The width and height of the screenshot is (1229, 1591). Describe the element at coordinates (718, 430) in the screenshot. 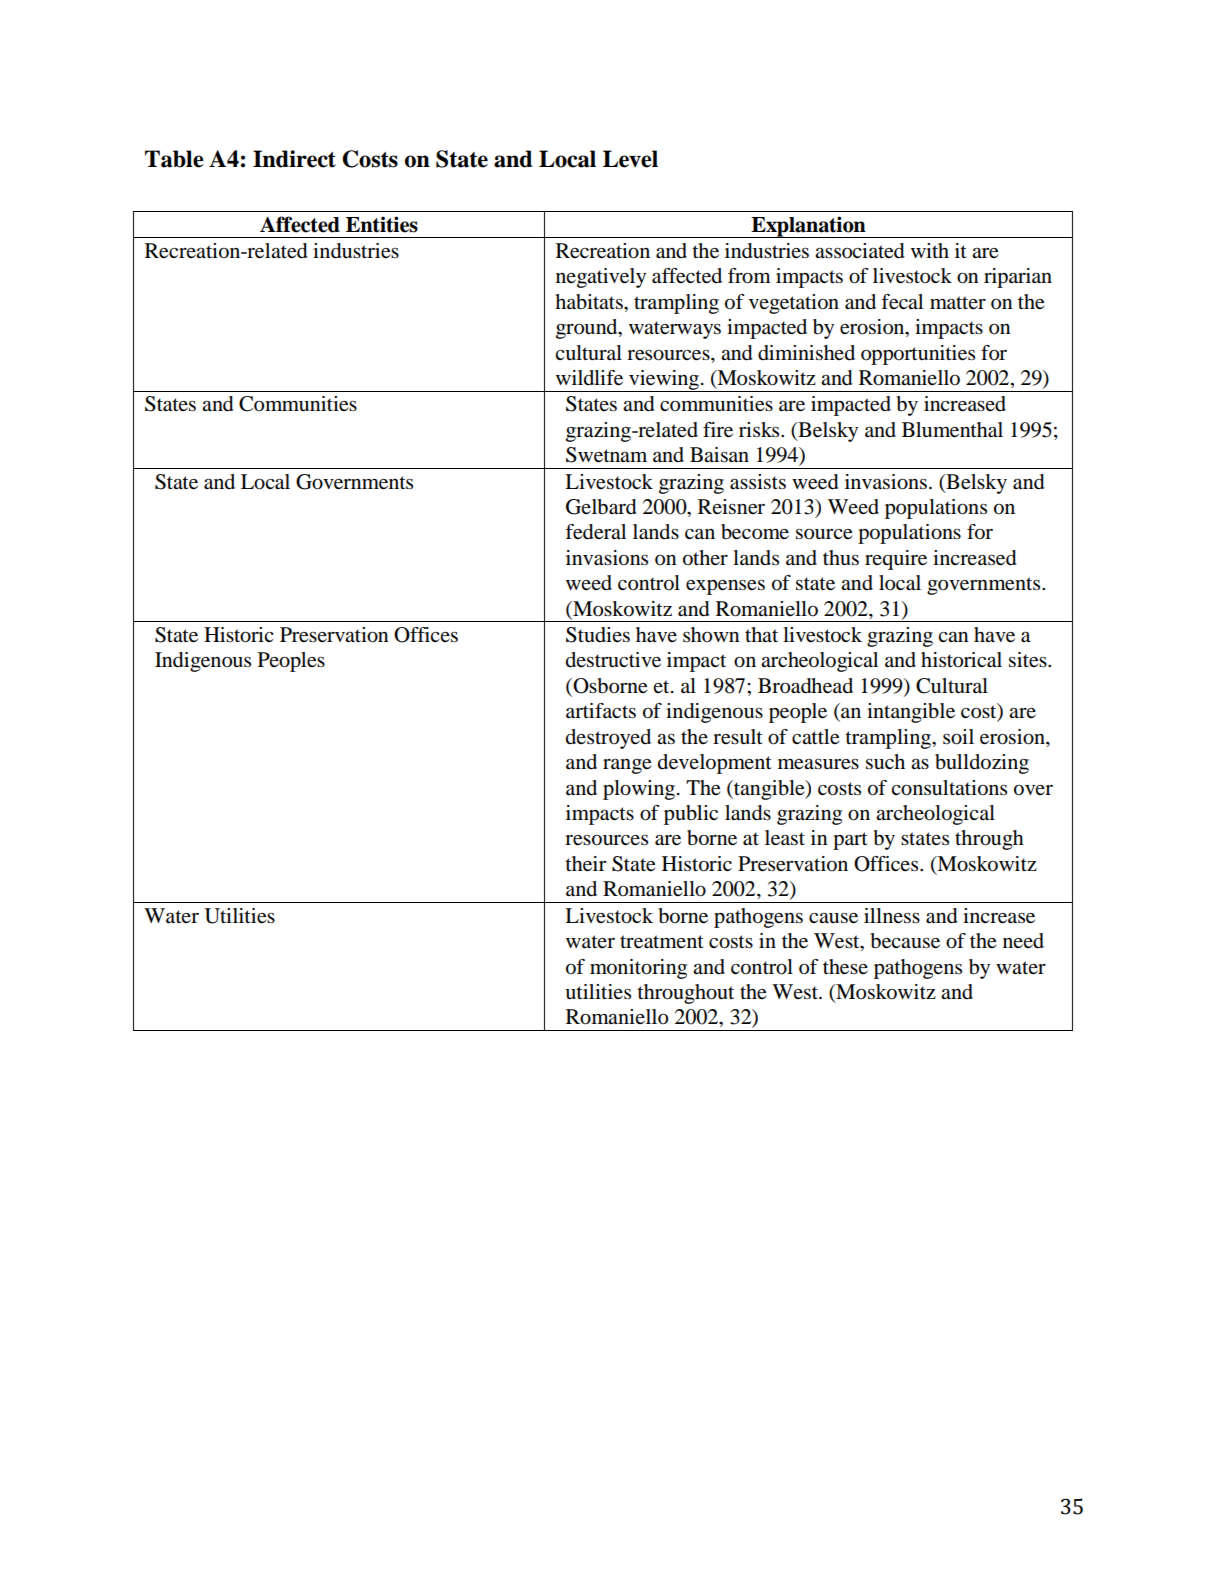

I see `fire` at that location.
